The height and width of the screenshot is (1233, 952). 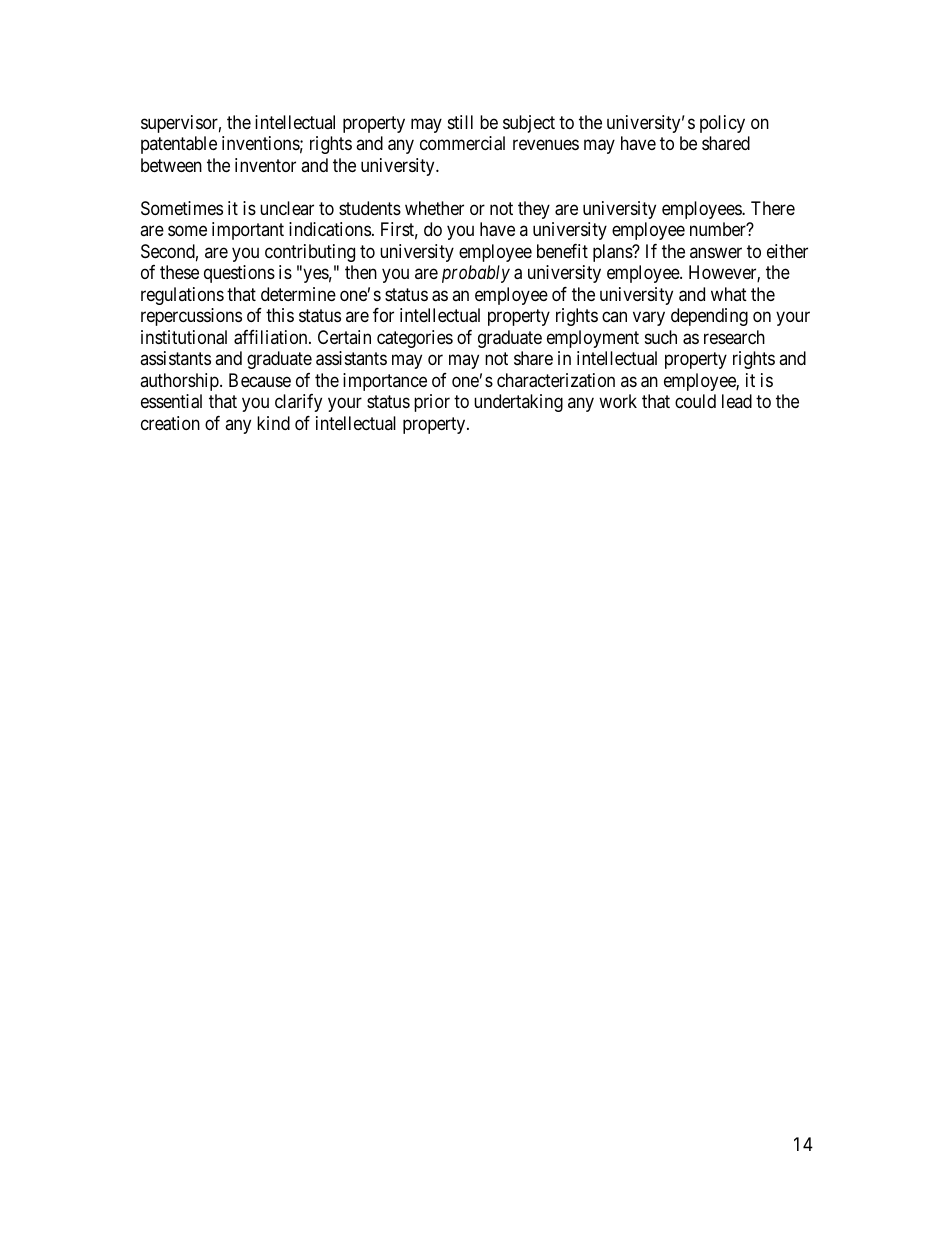 I want to click on kind, so click(x=273, y=423).
